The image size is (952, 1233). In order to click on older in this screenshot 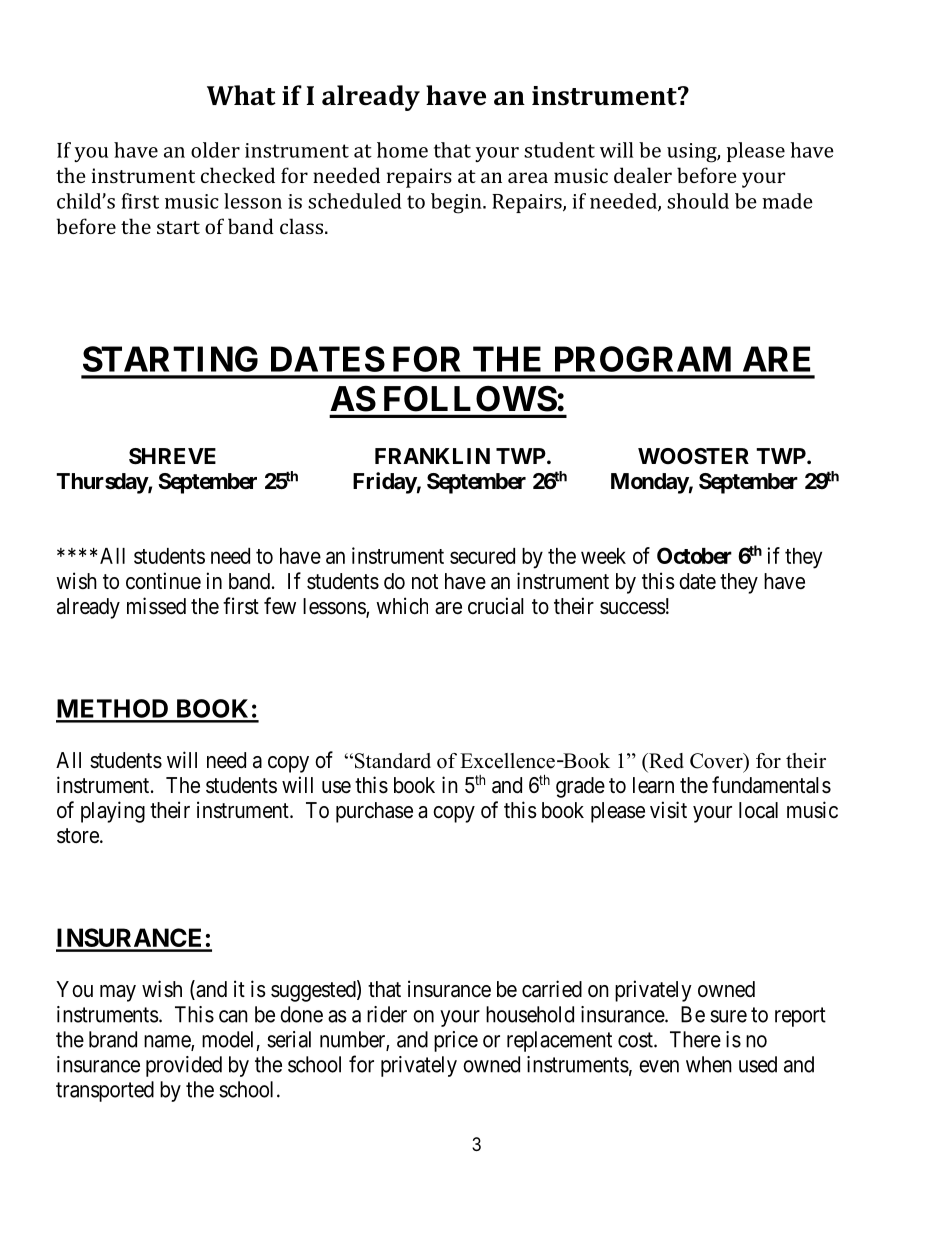, I will do `click(215, 150)`.
